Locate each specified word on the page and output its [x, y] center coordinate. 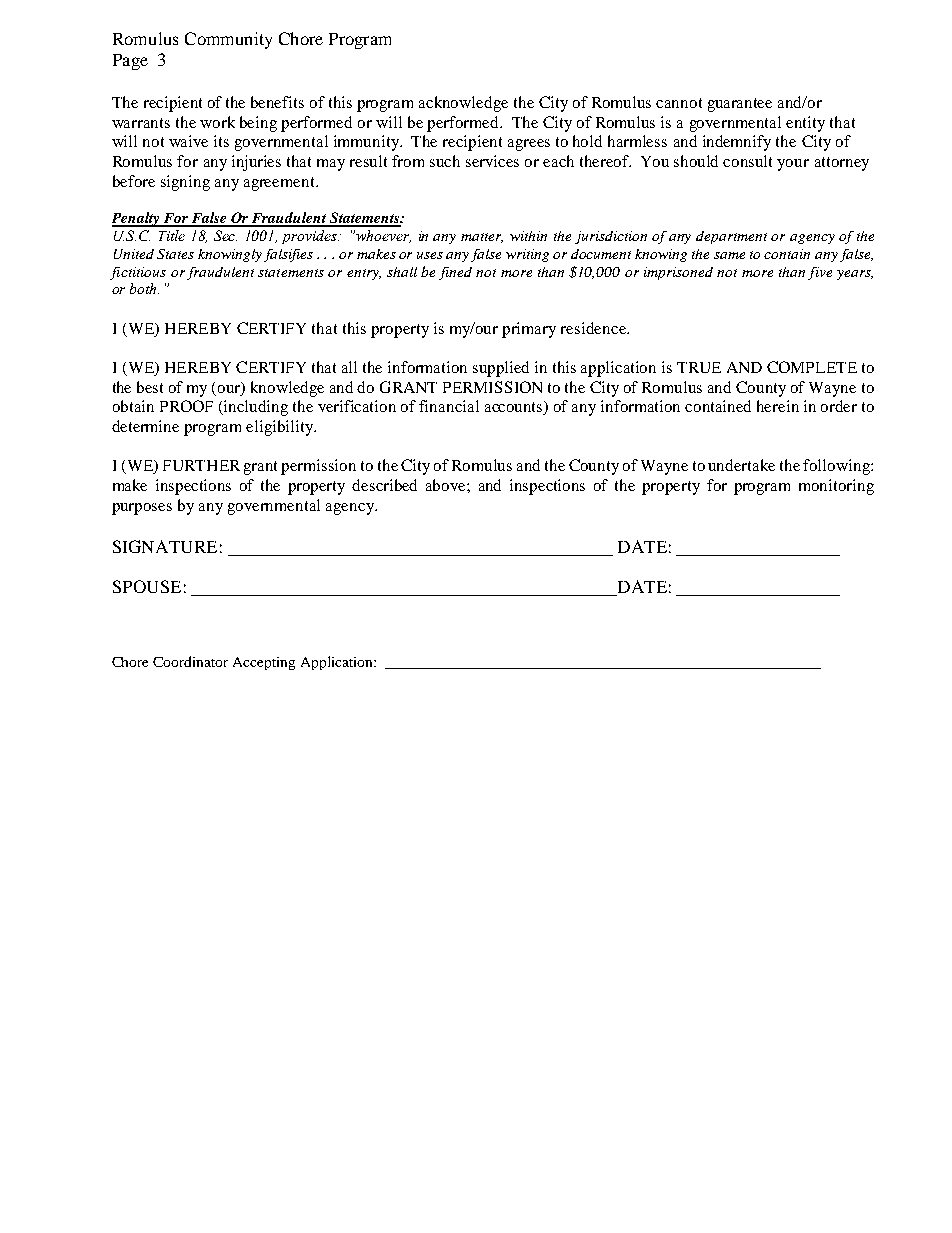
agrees [529, 145]
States [175, 254]
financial [449, 406]
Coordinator [190, 661]
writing [527, 255]
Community [228, 40]
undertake [741, 465]
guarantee [740, 105]
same [729, 255]
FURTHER [201, 465]
